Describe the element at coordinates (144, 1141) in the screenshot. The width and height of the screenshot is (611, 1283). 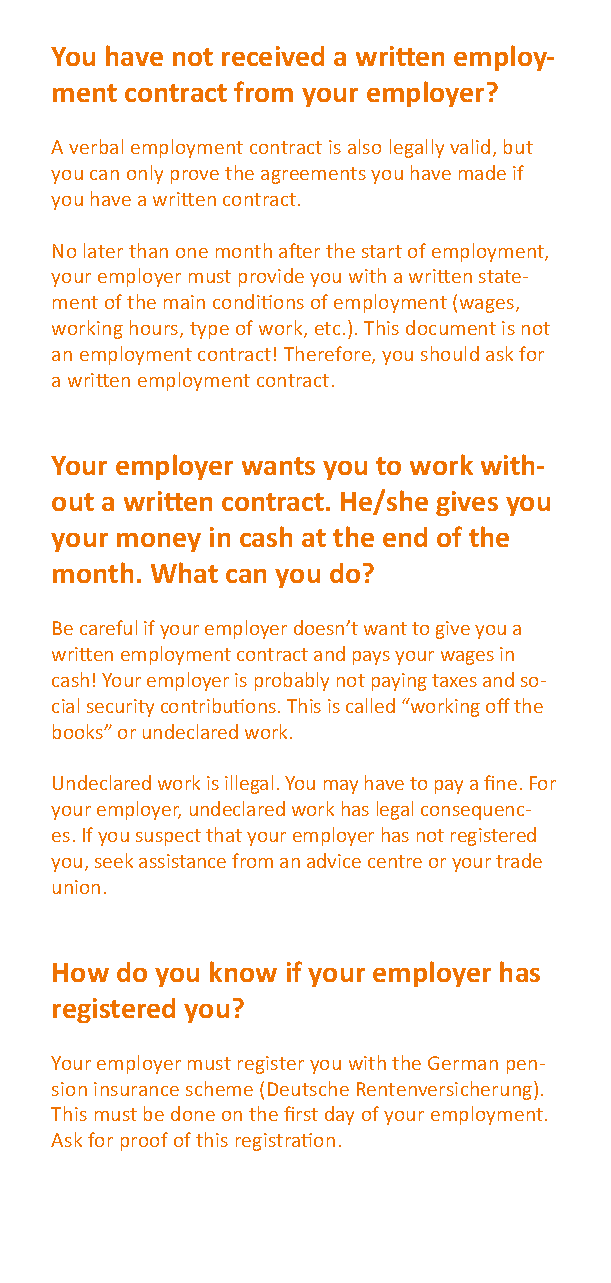
I see `proof` at that location.
